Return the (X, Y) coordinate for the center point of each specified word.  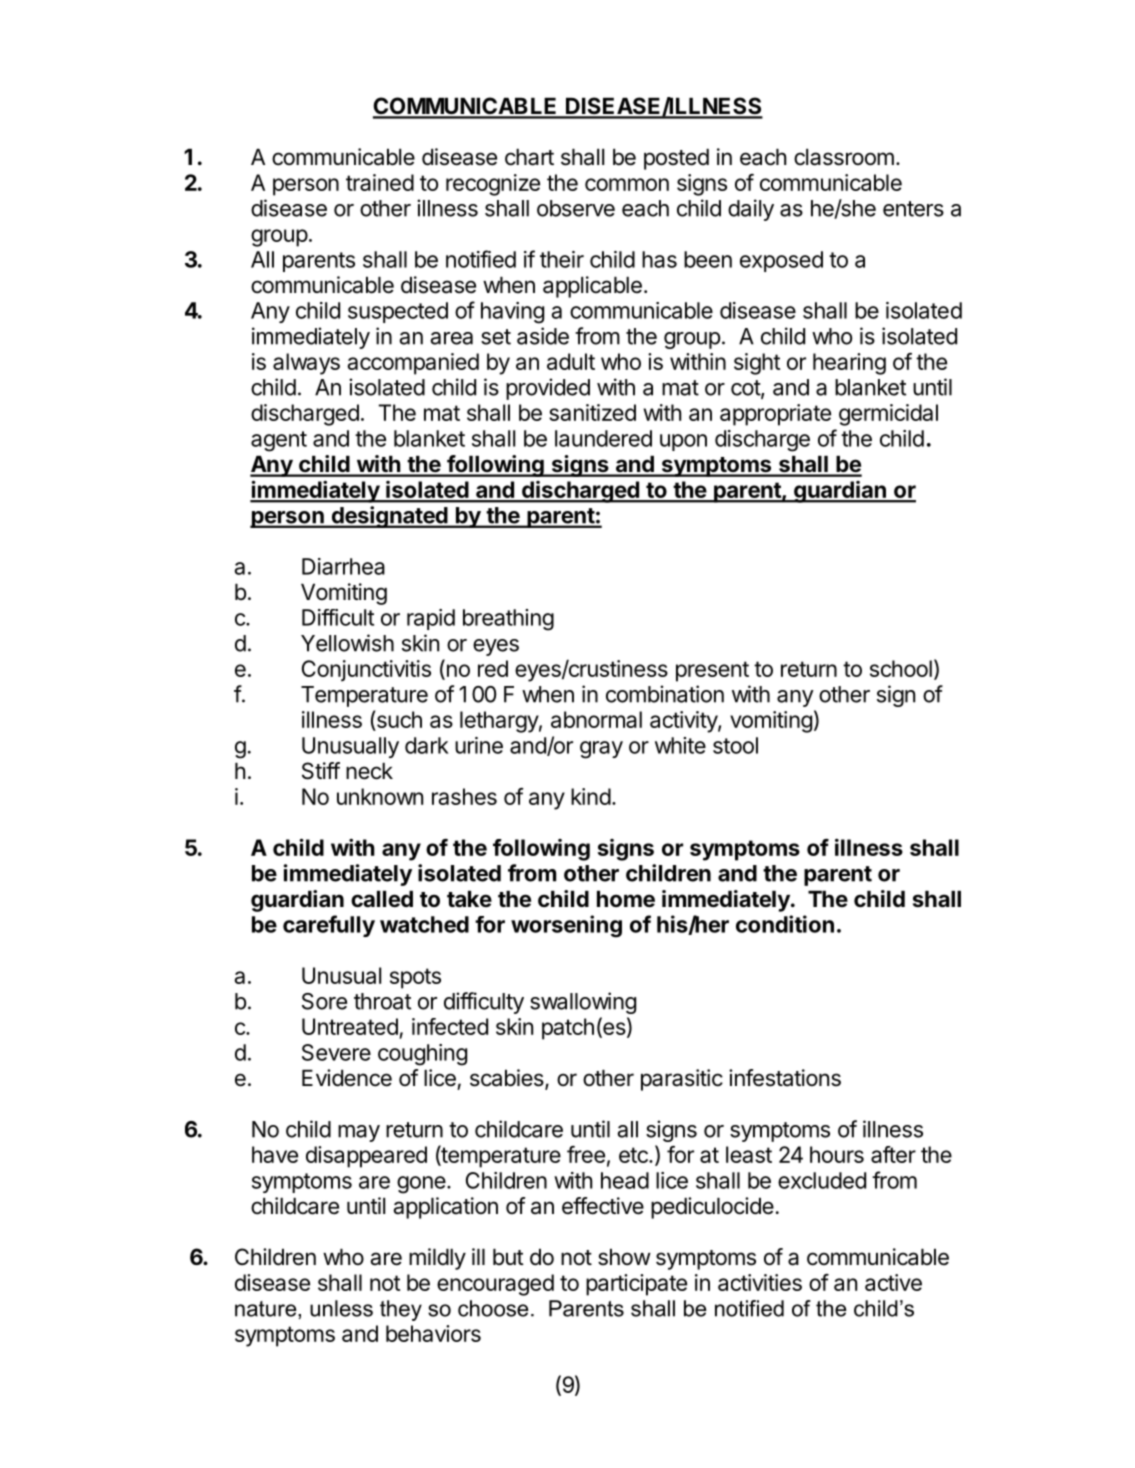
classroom (844, 157)
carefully (329, 926)
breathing (508, 620)
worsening (566, 926)
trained (380, 182)
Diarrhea (343, 566)
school (901, 668)
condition (785, 924)
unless (341, 1308)
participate (636, 1285)
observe (576, 208)
